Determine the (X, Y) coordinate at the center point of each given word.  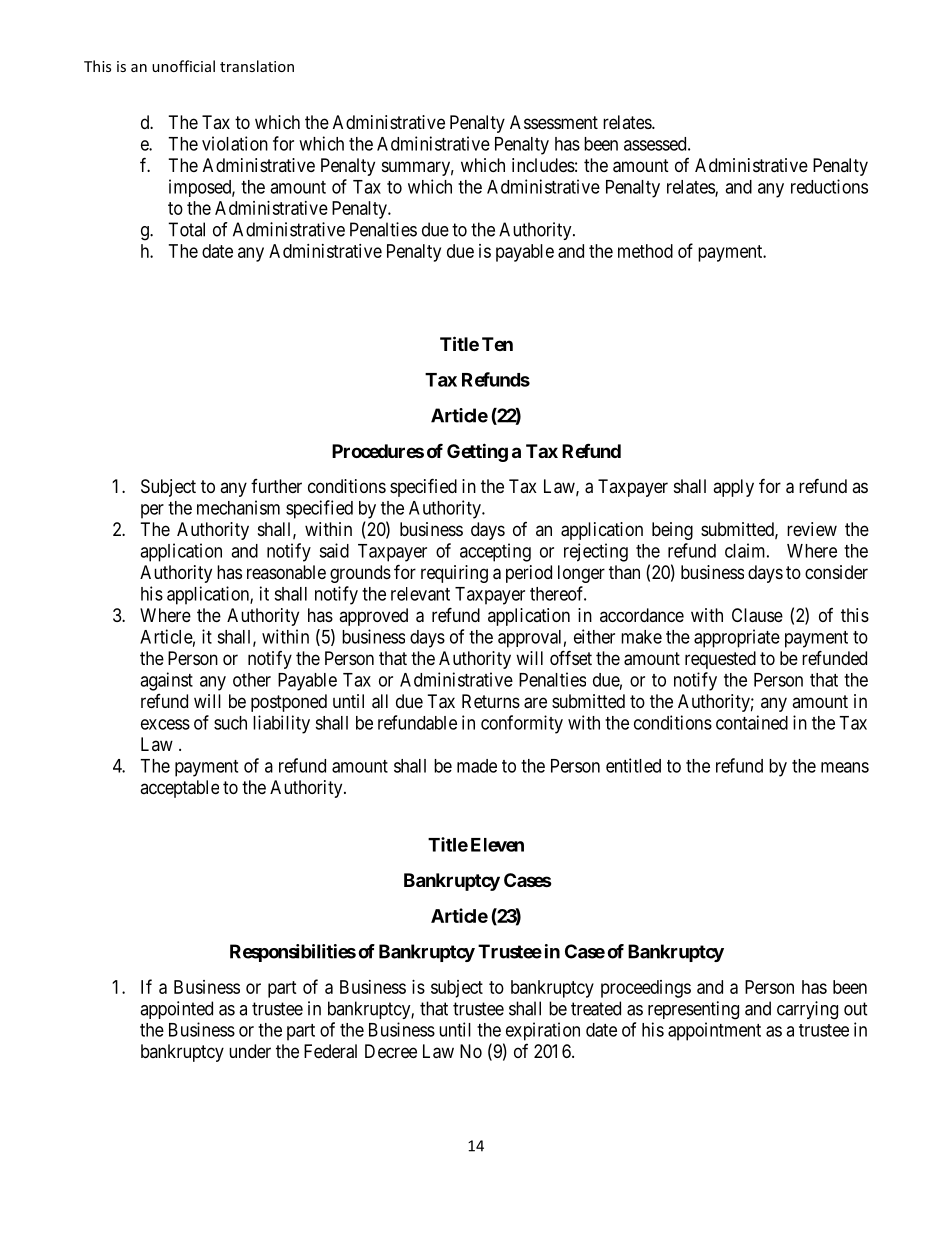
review (812, 529)
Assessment (554, 122)
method (645, 251)
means (845, 767)
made (477, 766)
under (250, 1051)
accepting (495, 552)
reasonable (286, 572)
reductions (829, 186)
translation (257, 66)
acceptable (179, 789)
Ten (497, 344)
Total (186, 229)
